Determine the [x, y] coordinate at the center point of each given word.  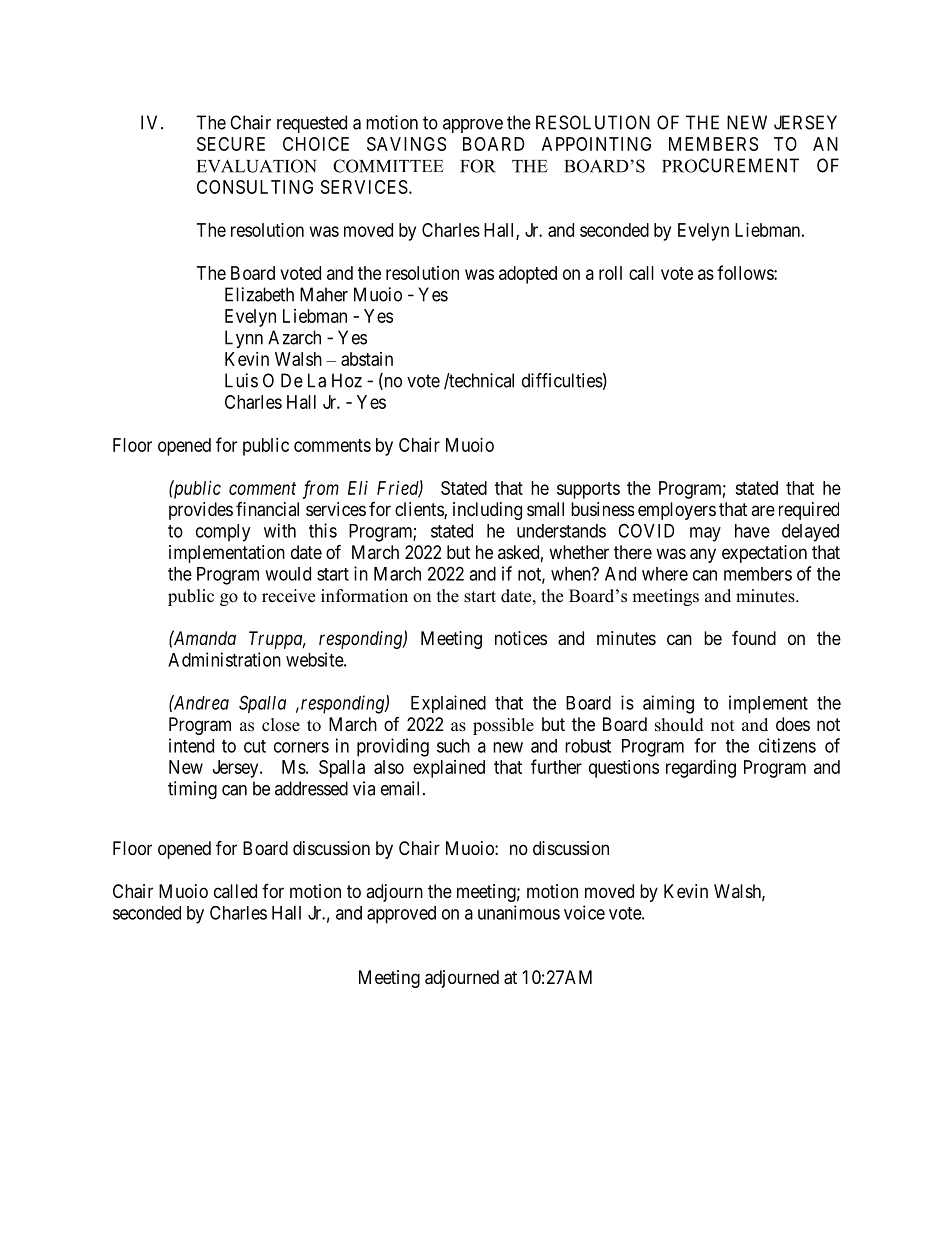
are [763, 510]
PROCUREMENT [730, 165]
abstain [367, 359]
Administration [224, 659]
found [754, 638]
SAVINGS [406, 144]
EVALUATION [257, 166]
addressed [311, 788]
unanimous [519, 912]
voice [584, 912]
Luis [241, 380]
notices [521, 638]
